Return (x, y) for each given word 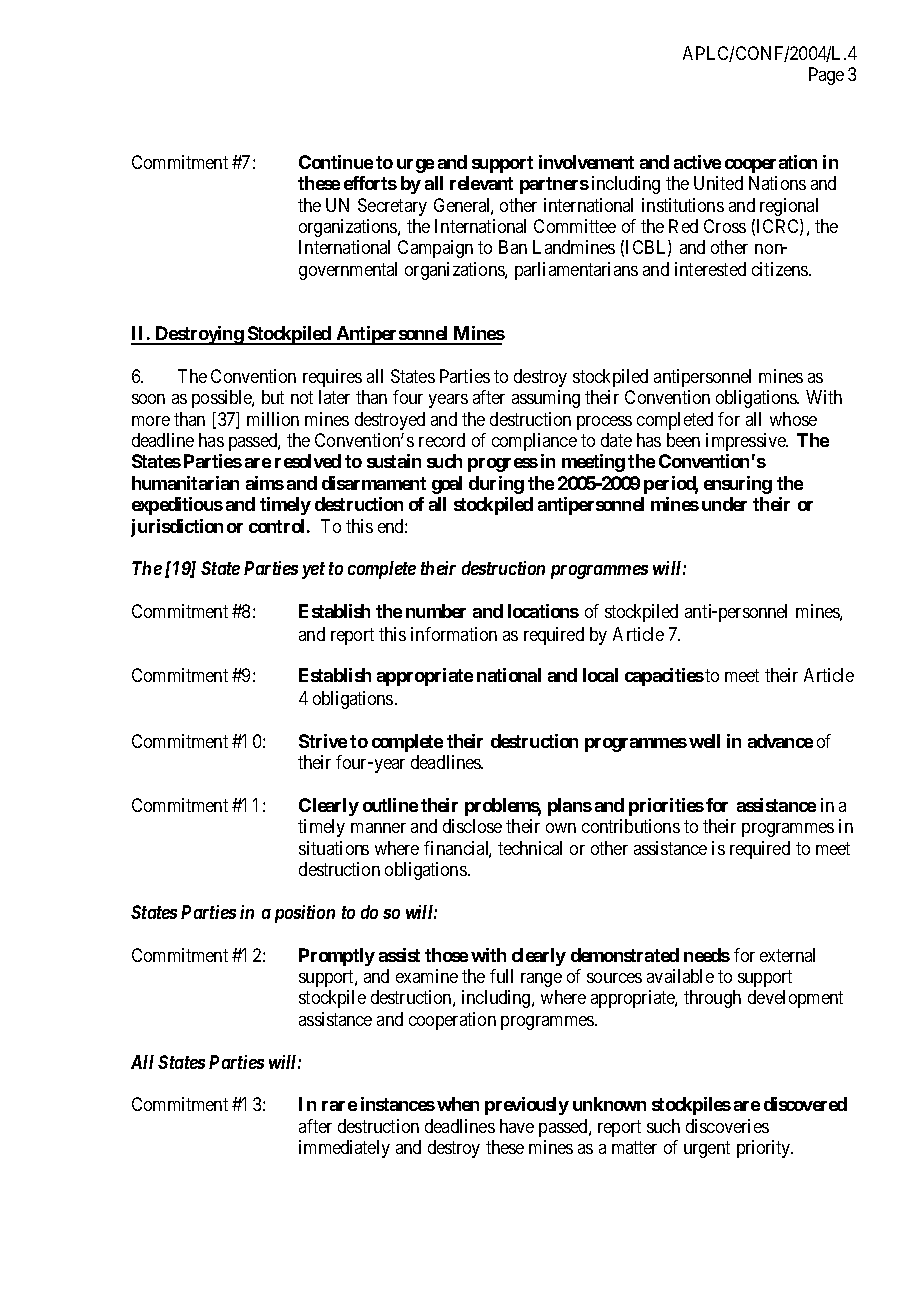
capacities (664, 677)
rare (339, 1106)
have (517, 1126)
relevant (481, 183)
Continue (336, 162)
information (454, 634)
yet (313, 570)
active (697, 162)
